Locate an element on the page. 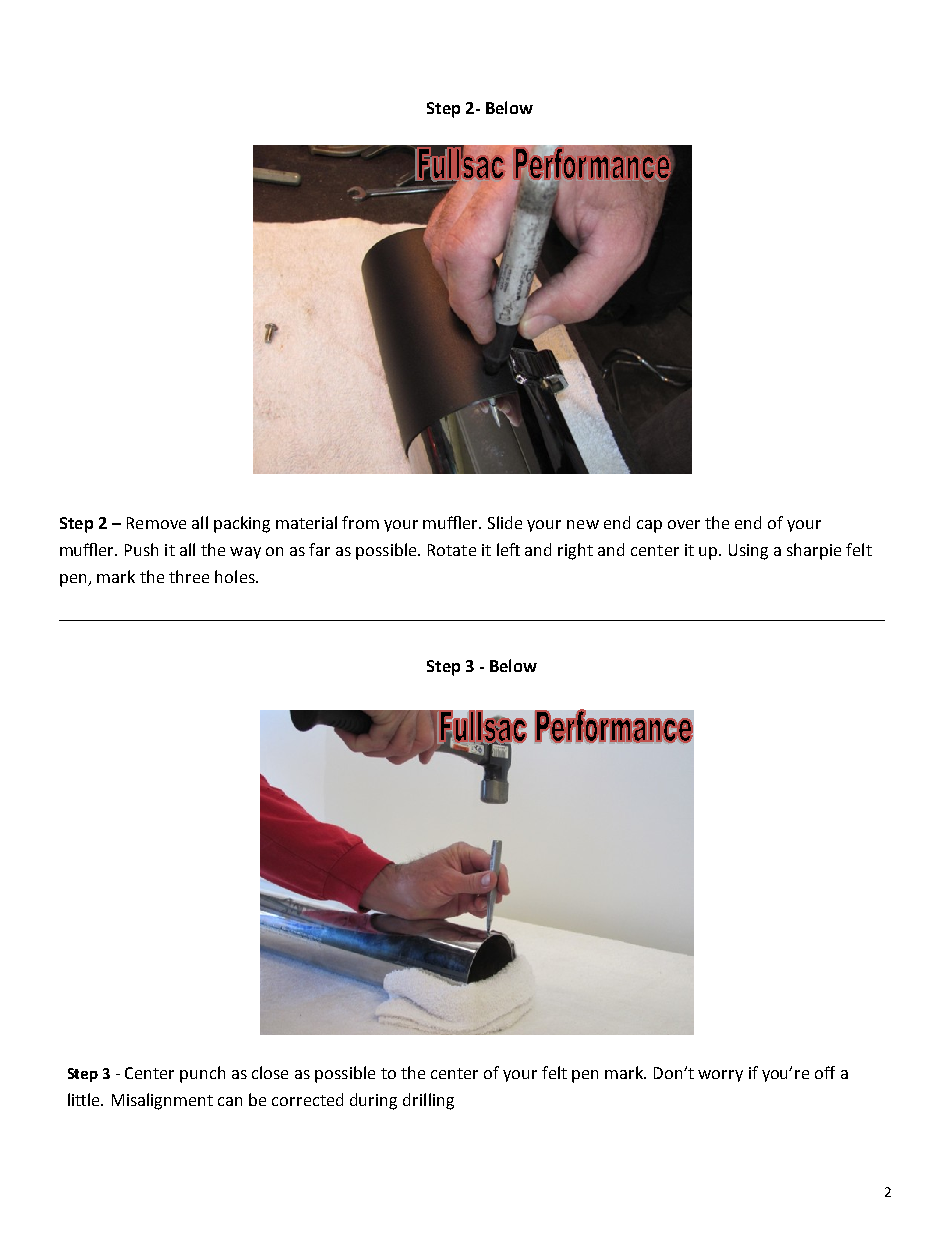  sharpie is located at coordinates (814, 551).
